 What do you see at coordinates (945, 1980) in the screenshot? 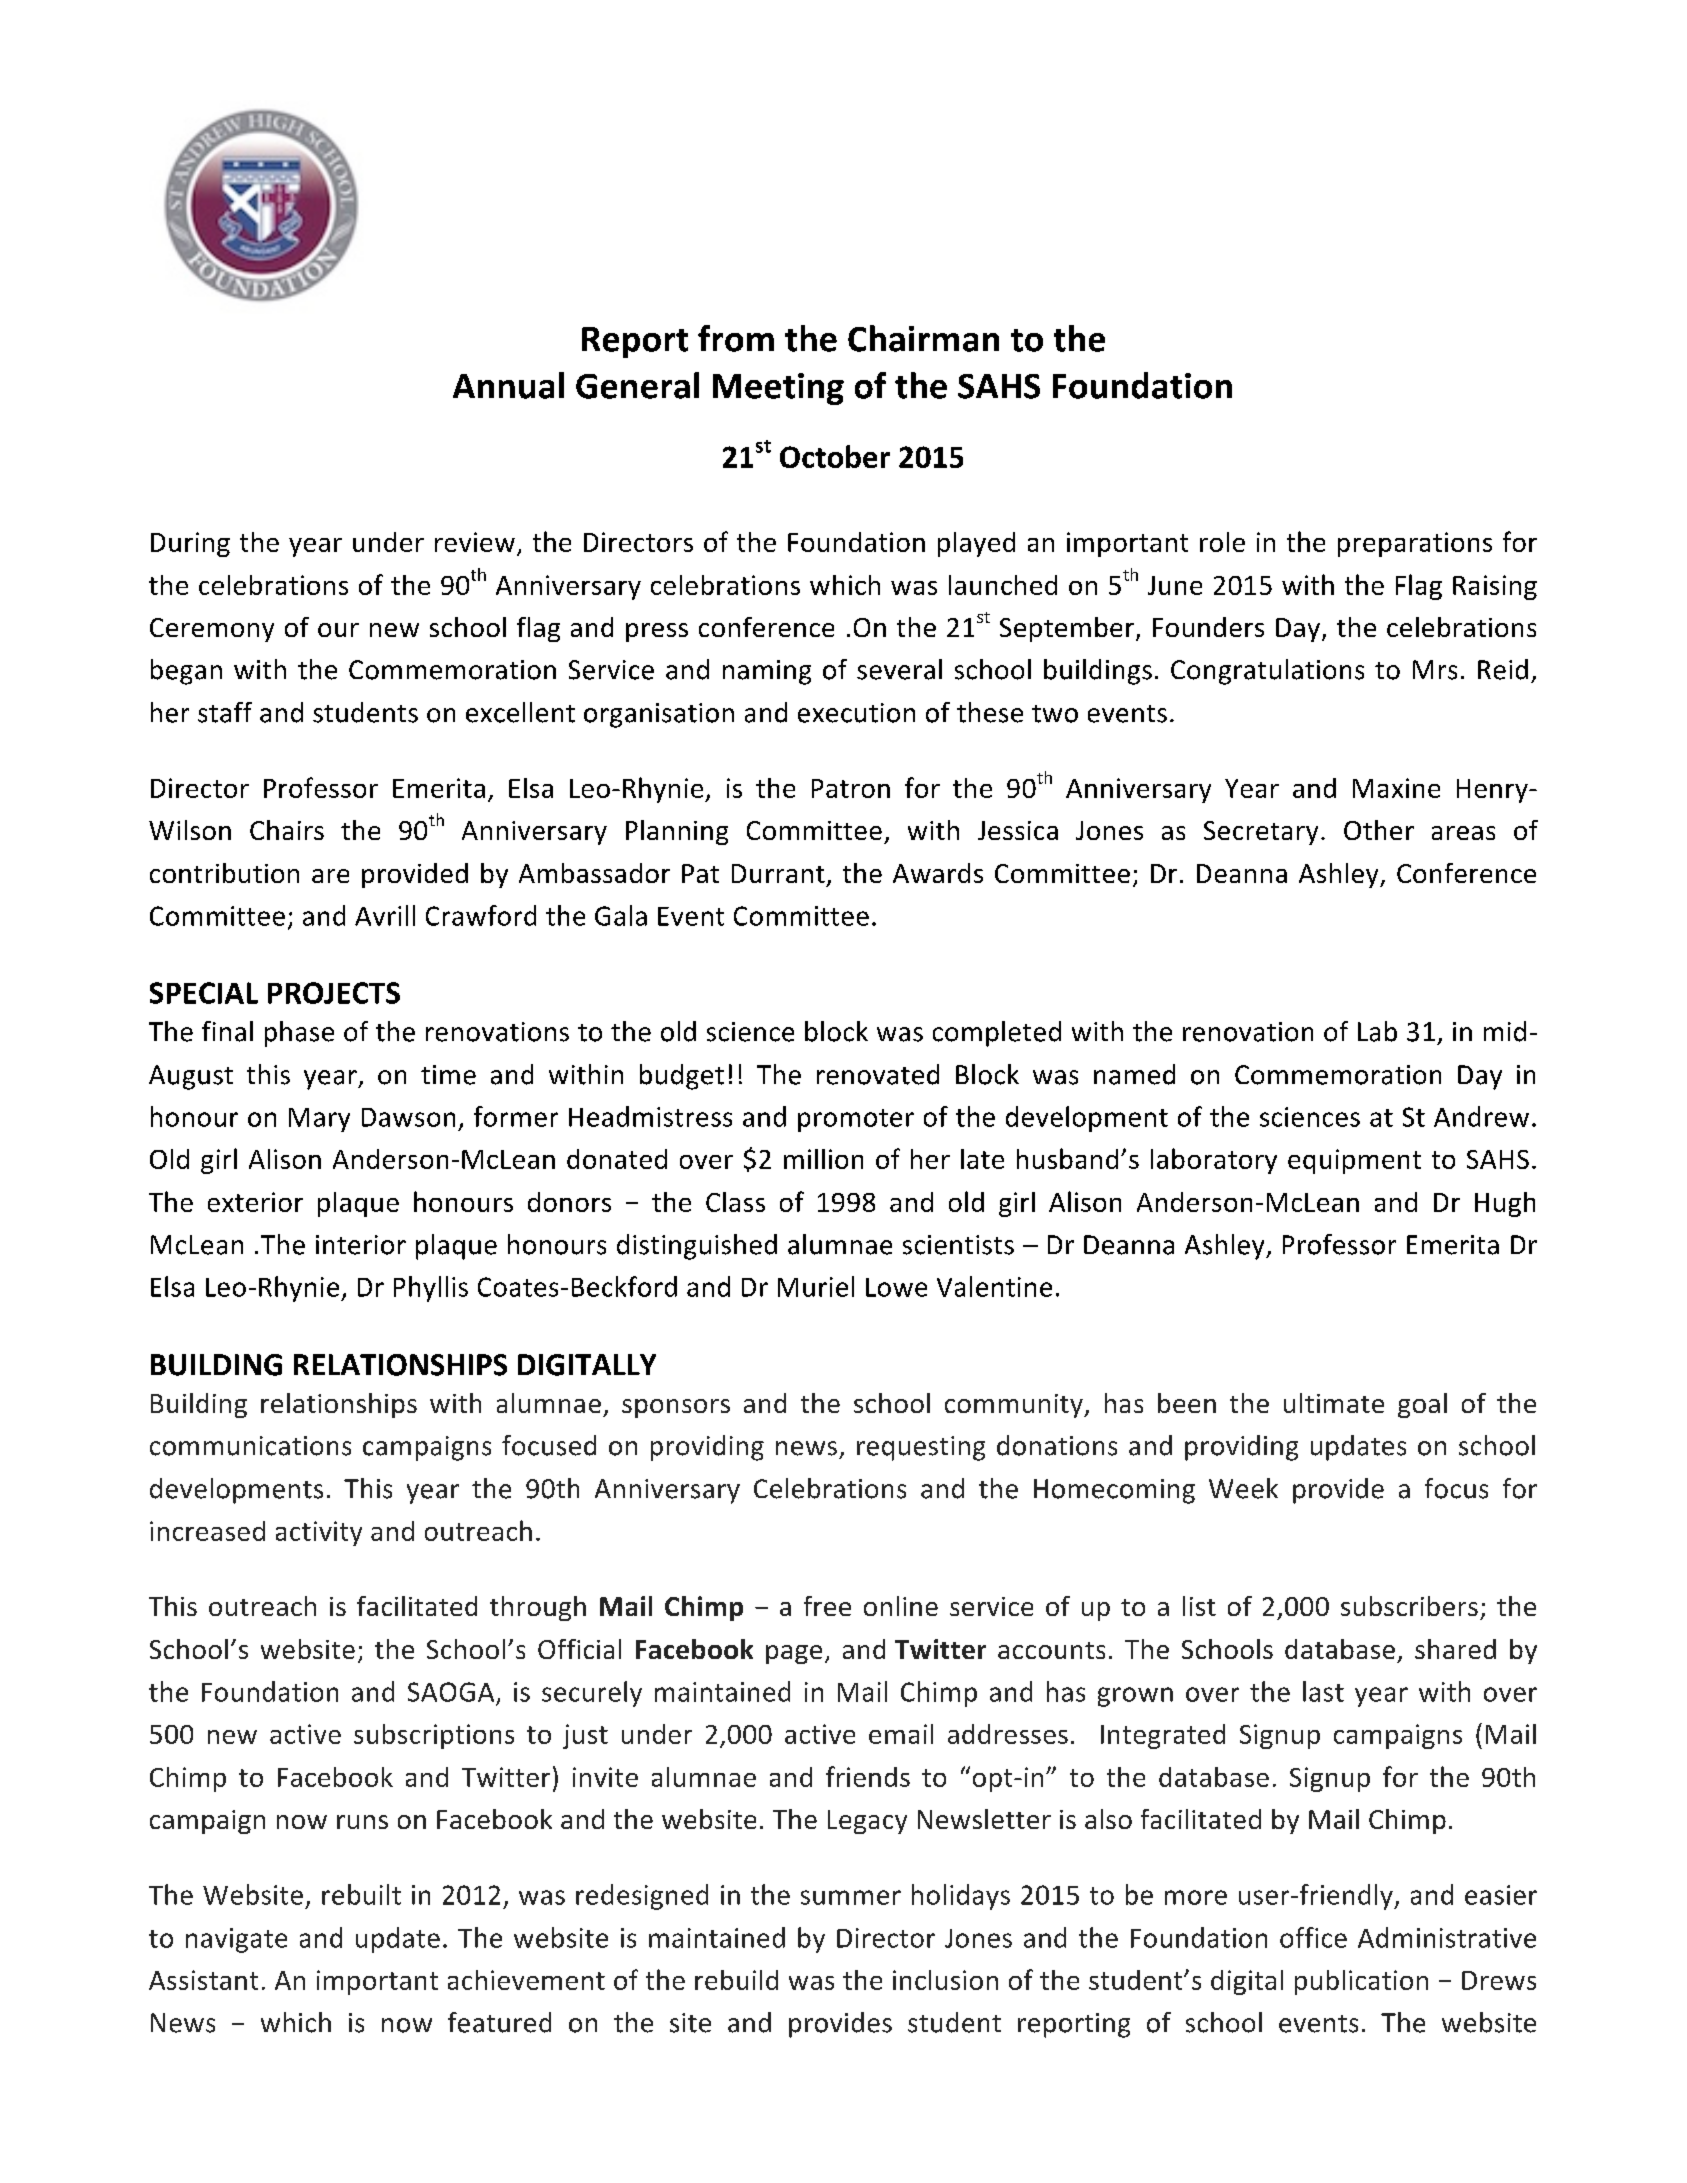
I see `inclusion` at bounding box center [945, 1980].
